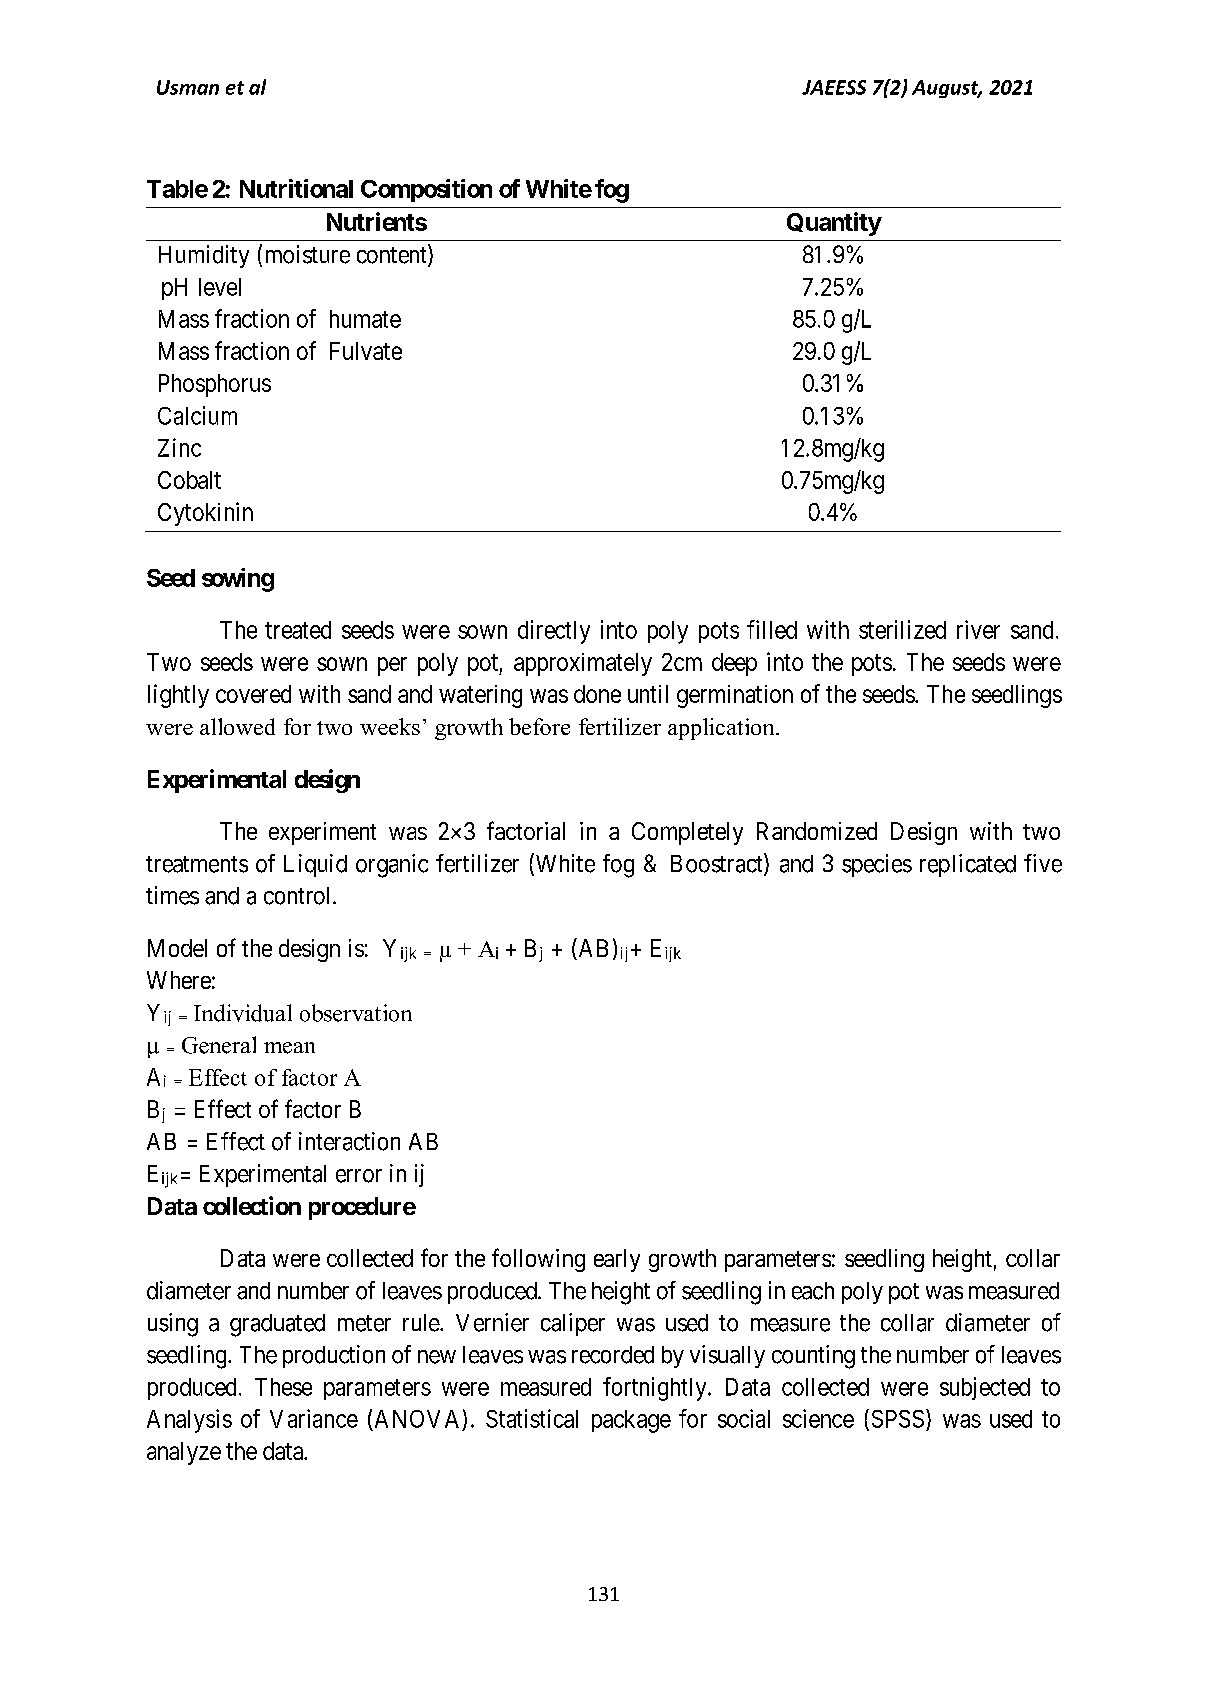  Describe the element at coordinates (554, 632) in the page. I see `directly` at that location.
